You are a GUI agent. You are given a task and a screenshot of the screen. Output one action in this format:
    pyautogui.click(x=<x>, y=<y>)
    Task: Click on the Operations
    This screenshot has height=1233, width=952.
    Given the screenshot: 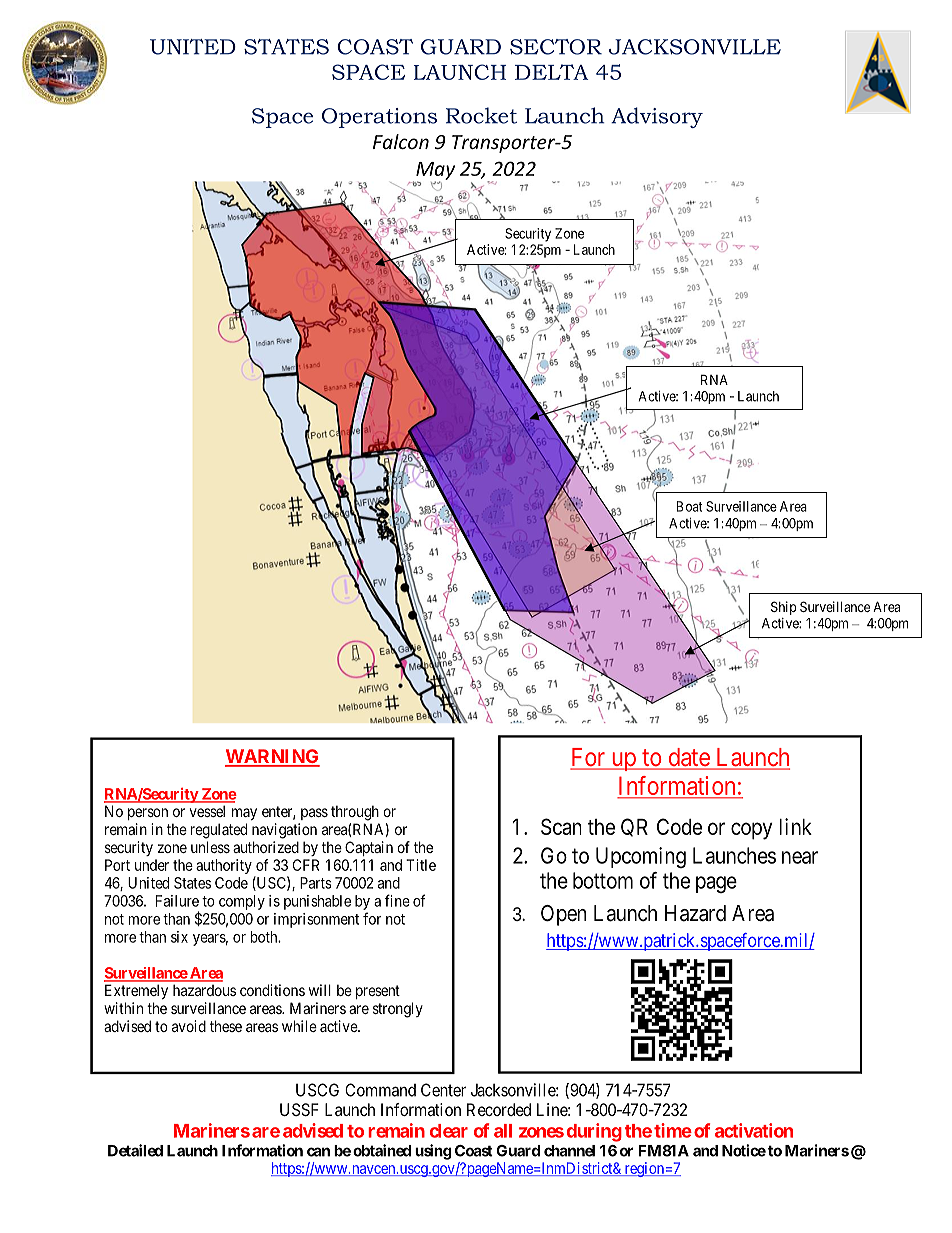 What is the action you would take?
    pyautogui.click(x=379, y=118)
